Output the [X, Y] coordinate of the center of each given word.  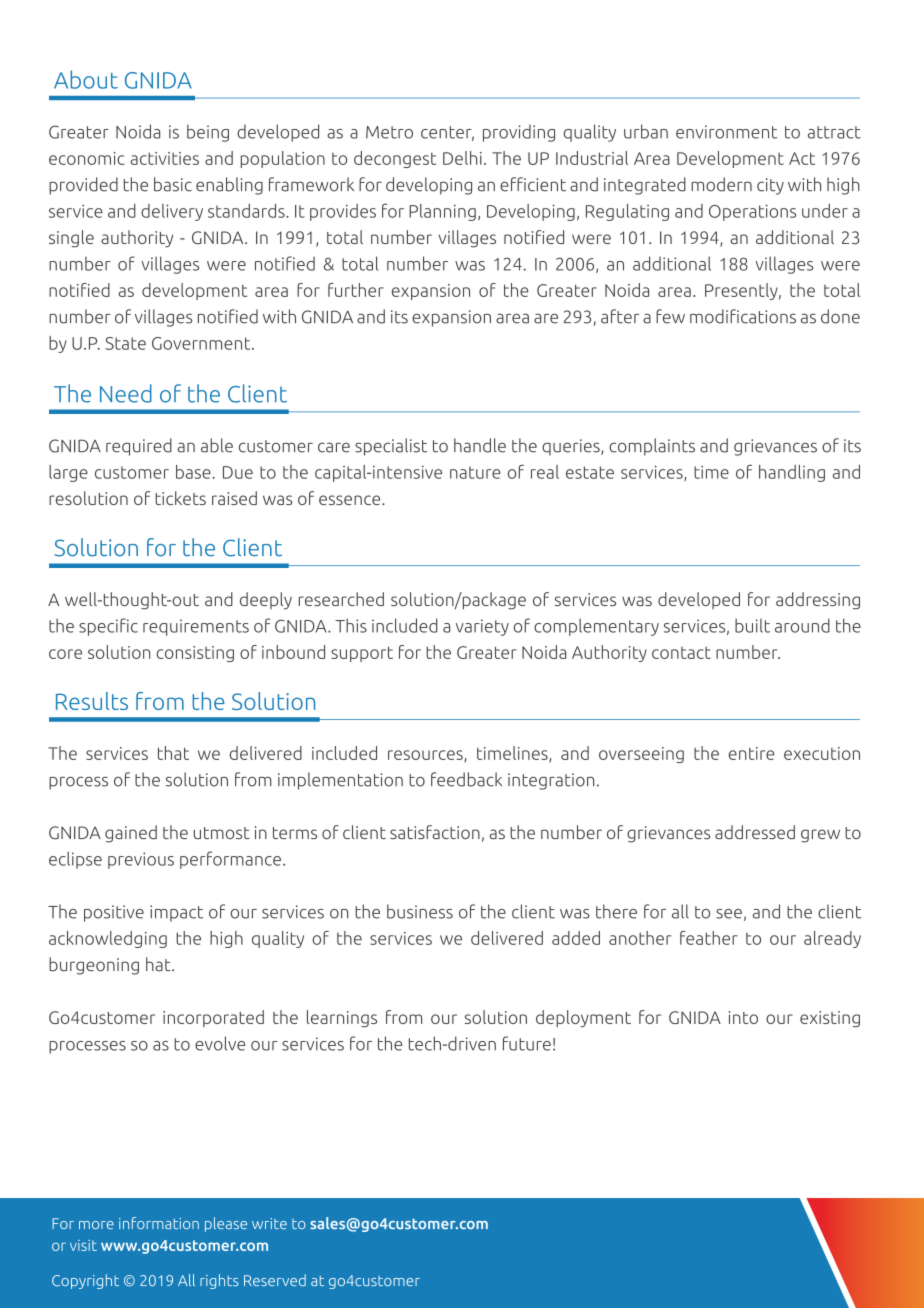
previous [141, 860]
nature [475, 472]
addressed [755, 832]
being [208, 133]
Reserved [275, 1280]
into [743, 1017]
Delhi [462, 158]
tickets [180, 498]
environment [726, 132]
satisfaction [435, 832]
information [159, 1223]
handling [792, 473]
